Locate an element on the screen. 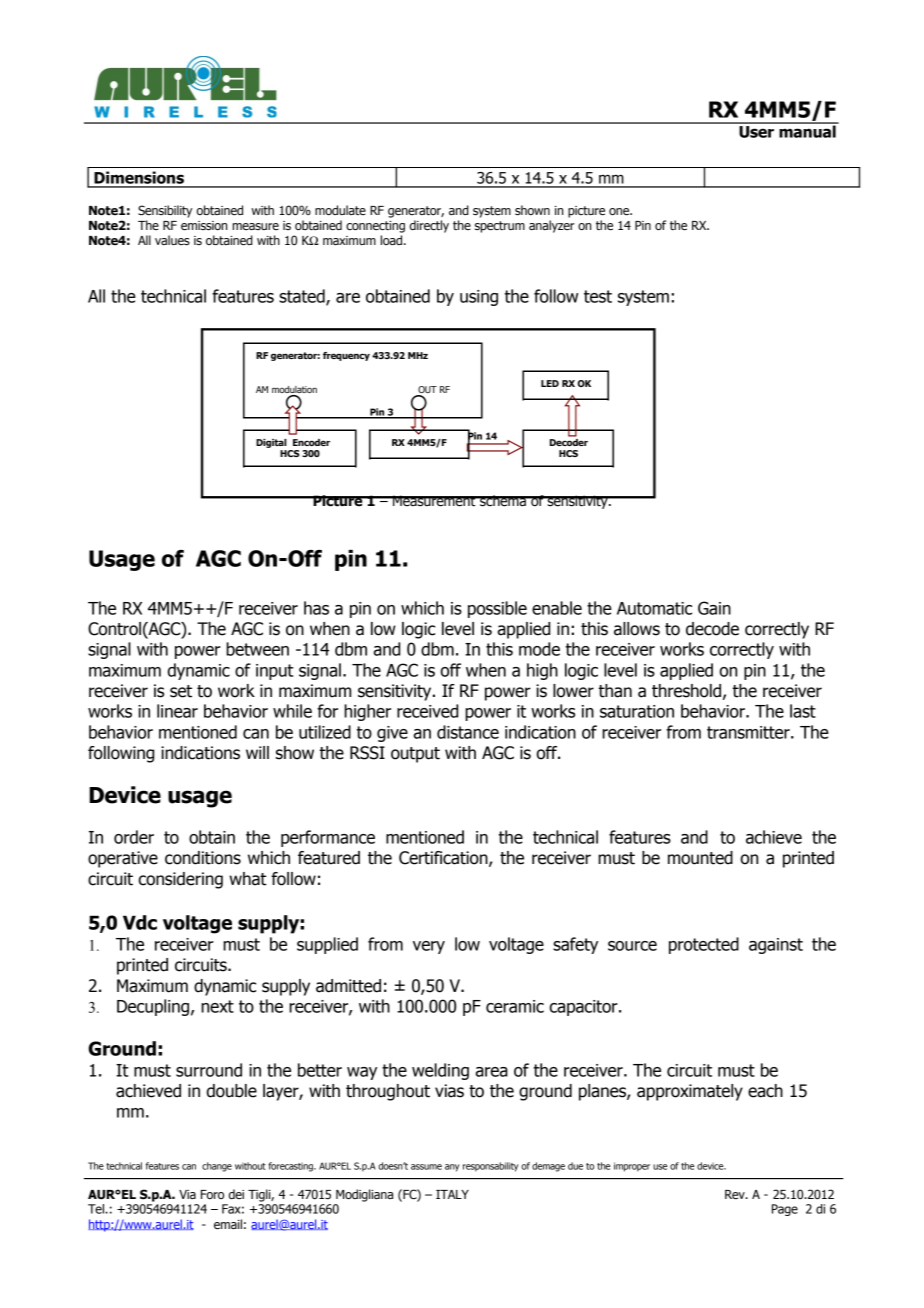 Image resolution: width=924 pixels, height=1308 pixels. directly is located at coordinates (429, 226).
